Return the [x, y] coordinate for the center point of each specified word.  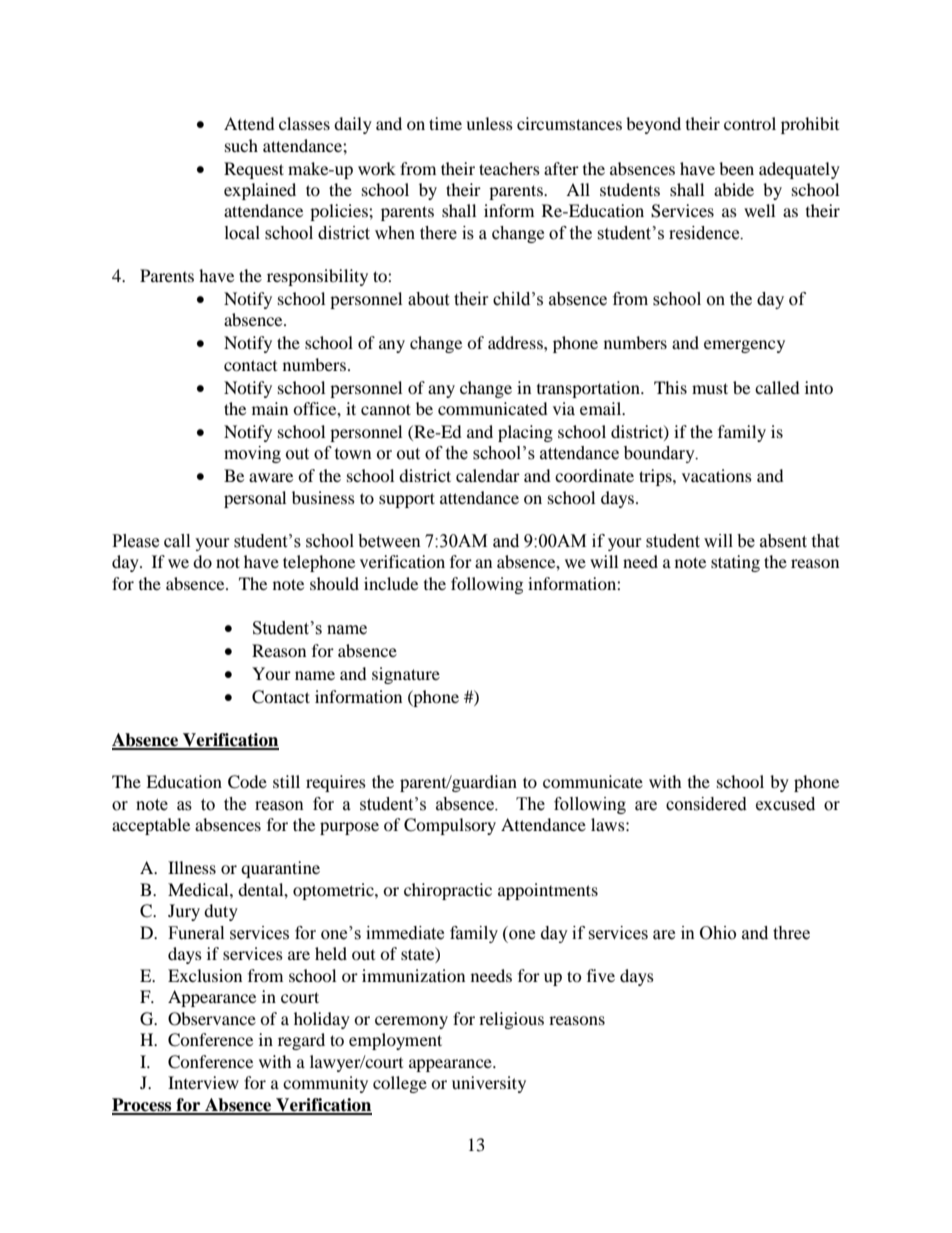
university [489, 1084]
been [736, 168]
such [241, 145]
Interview [203, 1082]
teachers [509, 168]
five [601, 975]
